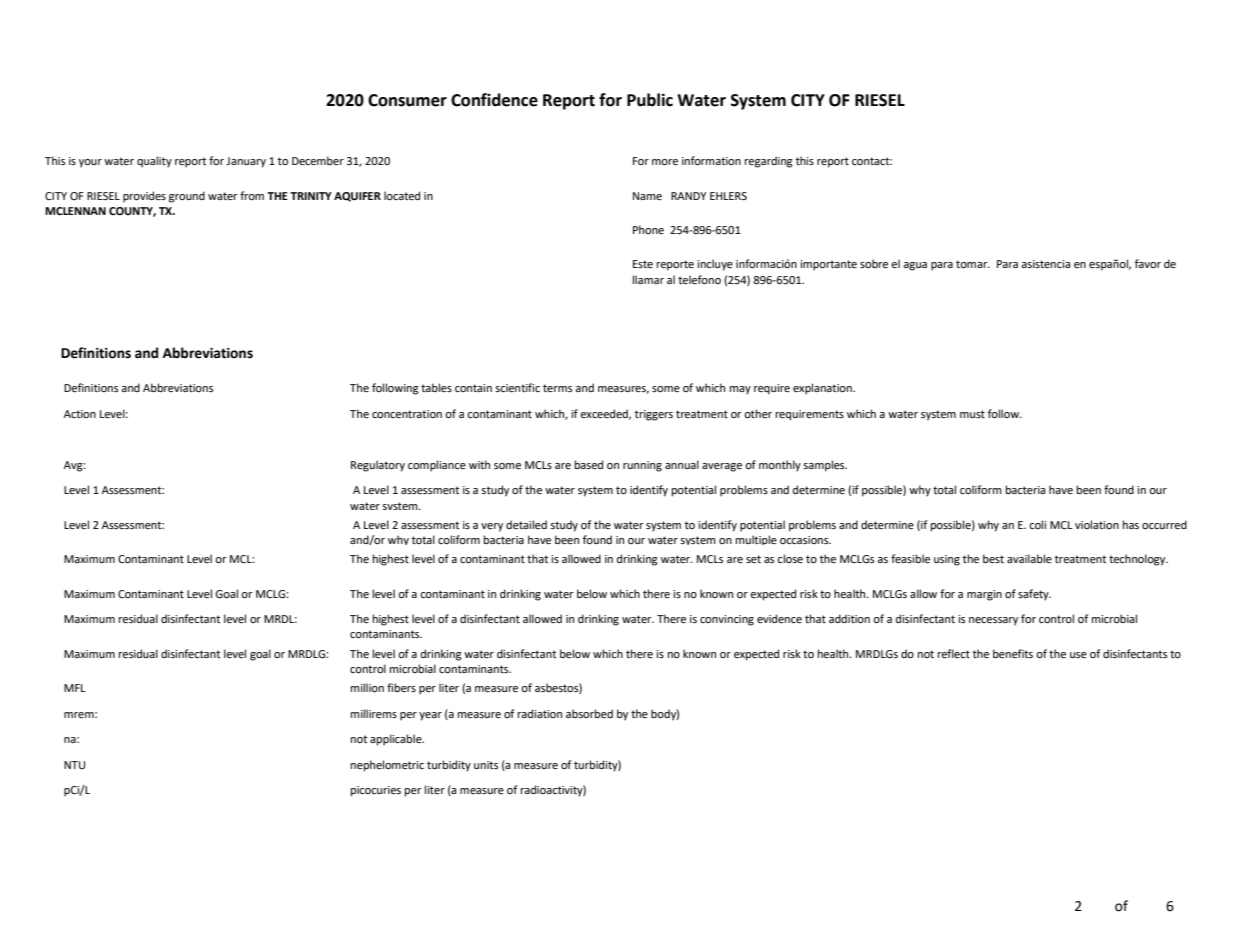  Describe the element at coordinates (769, 162) in the screenshot. I see `regarding` at that location.
